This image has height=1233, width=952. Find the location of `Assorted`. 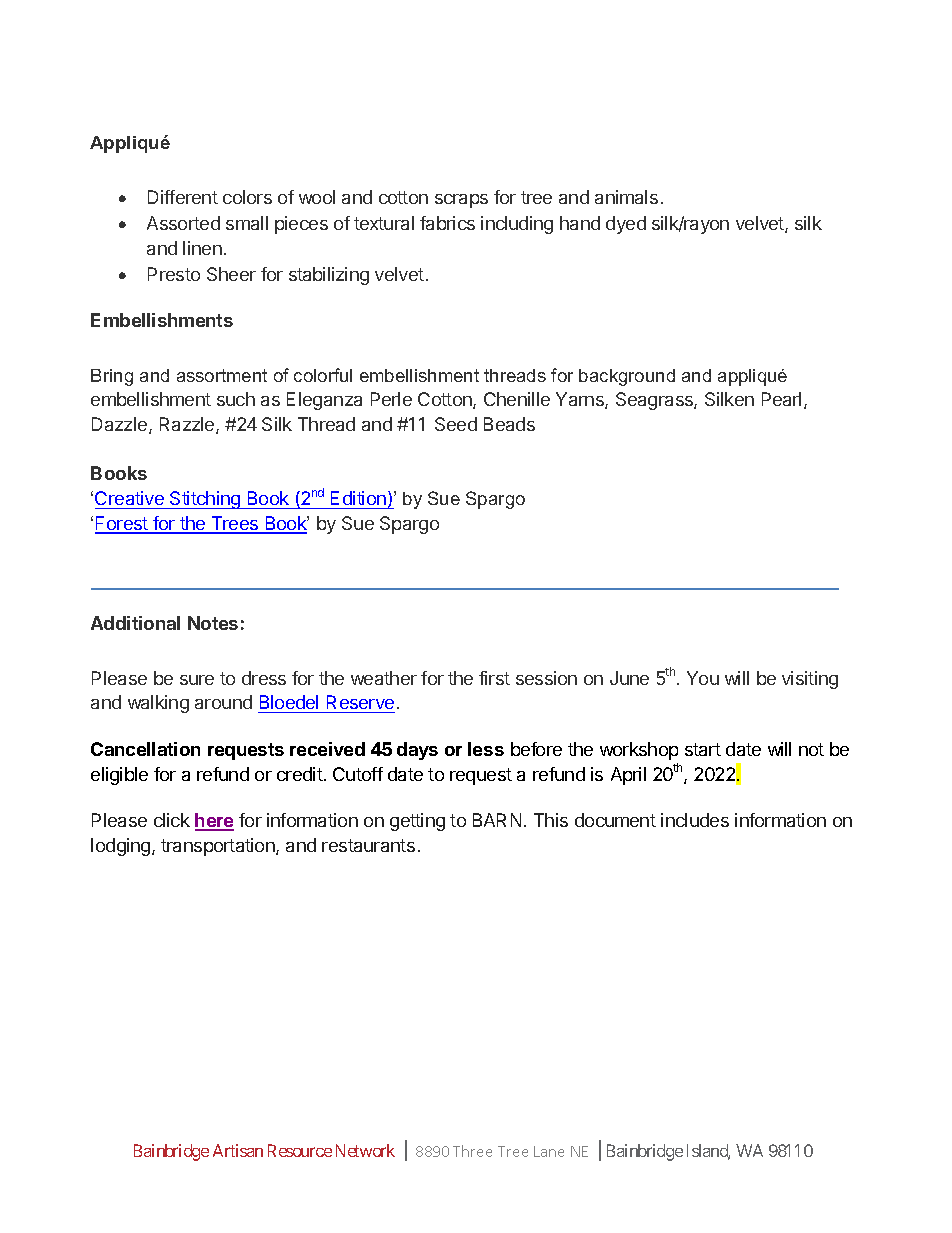

Assorted is located at coordinates (183, 223).
